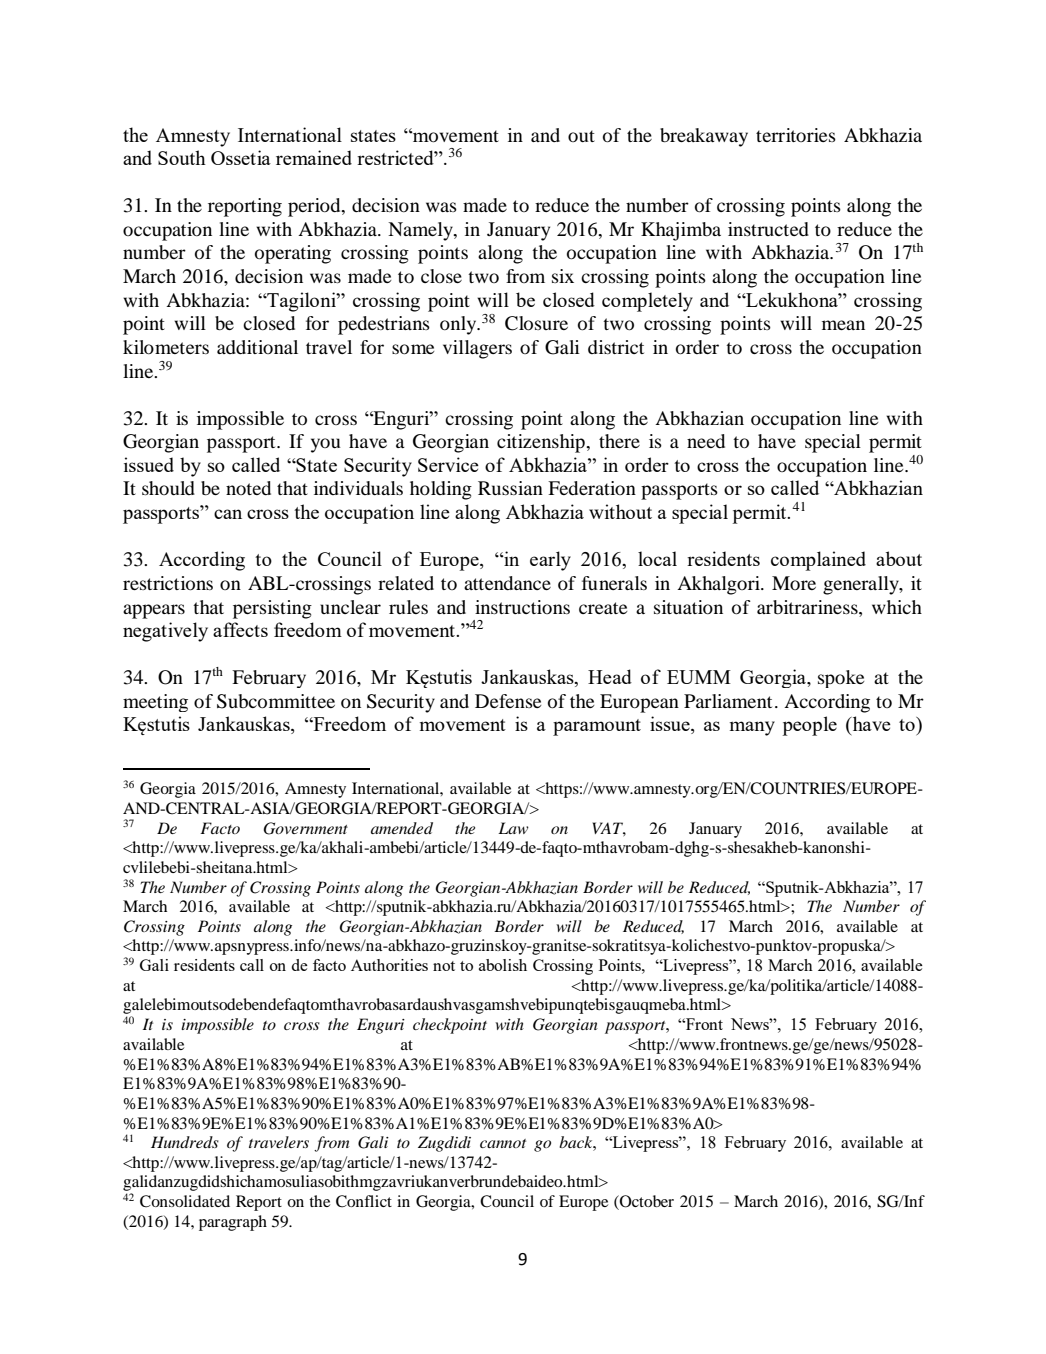 The width and height of the page is (1046, 1354). What do you see at coordinates (233, 1223) in the page?
I see `paragraph` at bounding box center [233, 1223].
